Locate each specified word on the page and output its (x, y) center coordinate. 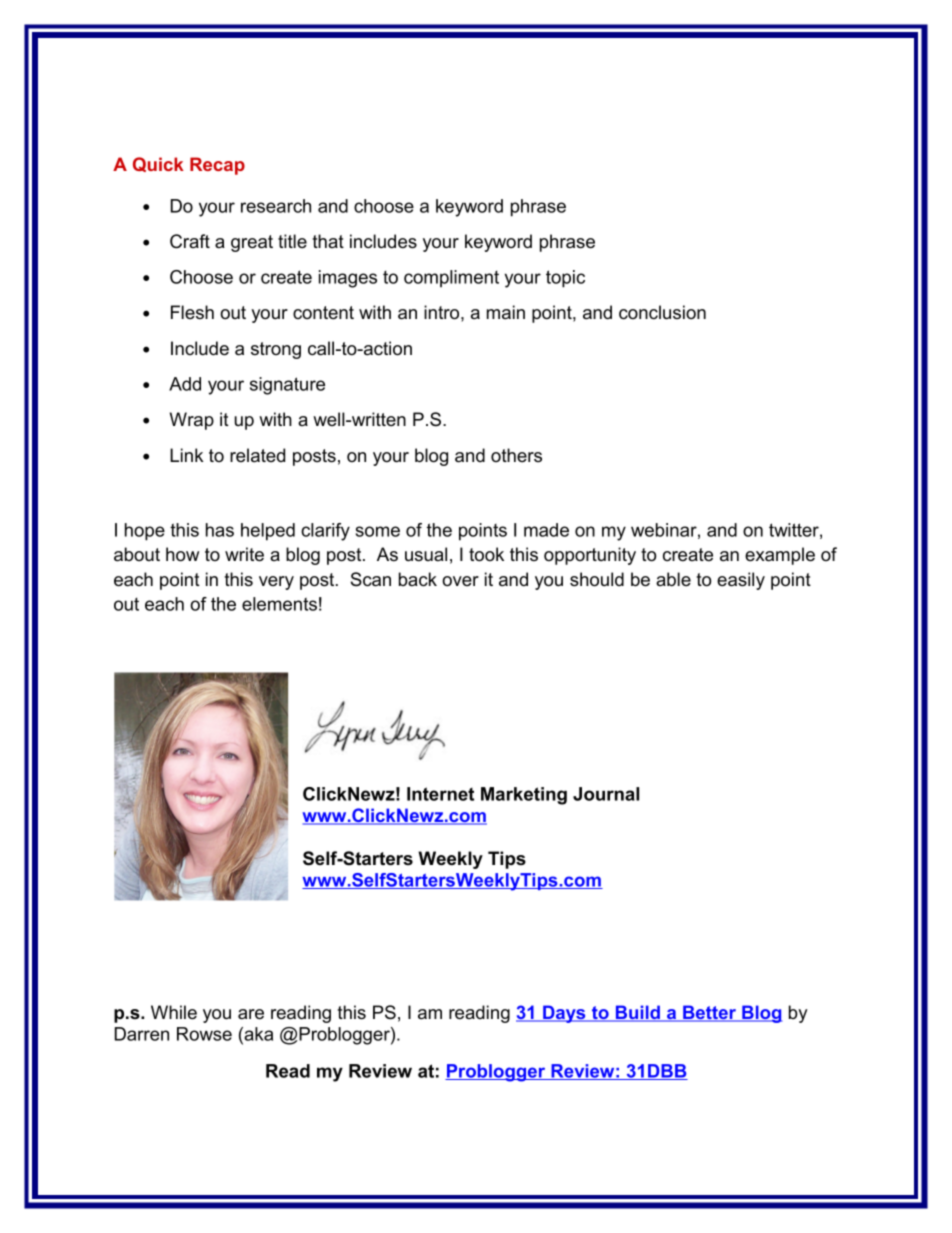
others (516, 455)
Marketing (524, 796)
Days (564, 1014)
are (251, 1014)
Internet (440, 794)
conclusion (662, 312)
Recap (217, 166)
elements (279, 604)
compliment (451, 278)
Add (185, 384)
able (673, 579)
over (460, 581)
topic (565, 279)
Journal (606, 794)
